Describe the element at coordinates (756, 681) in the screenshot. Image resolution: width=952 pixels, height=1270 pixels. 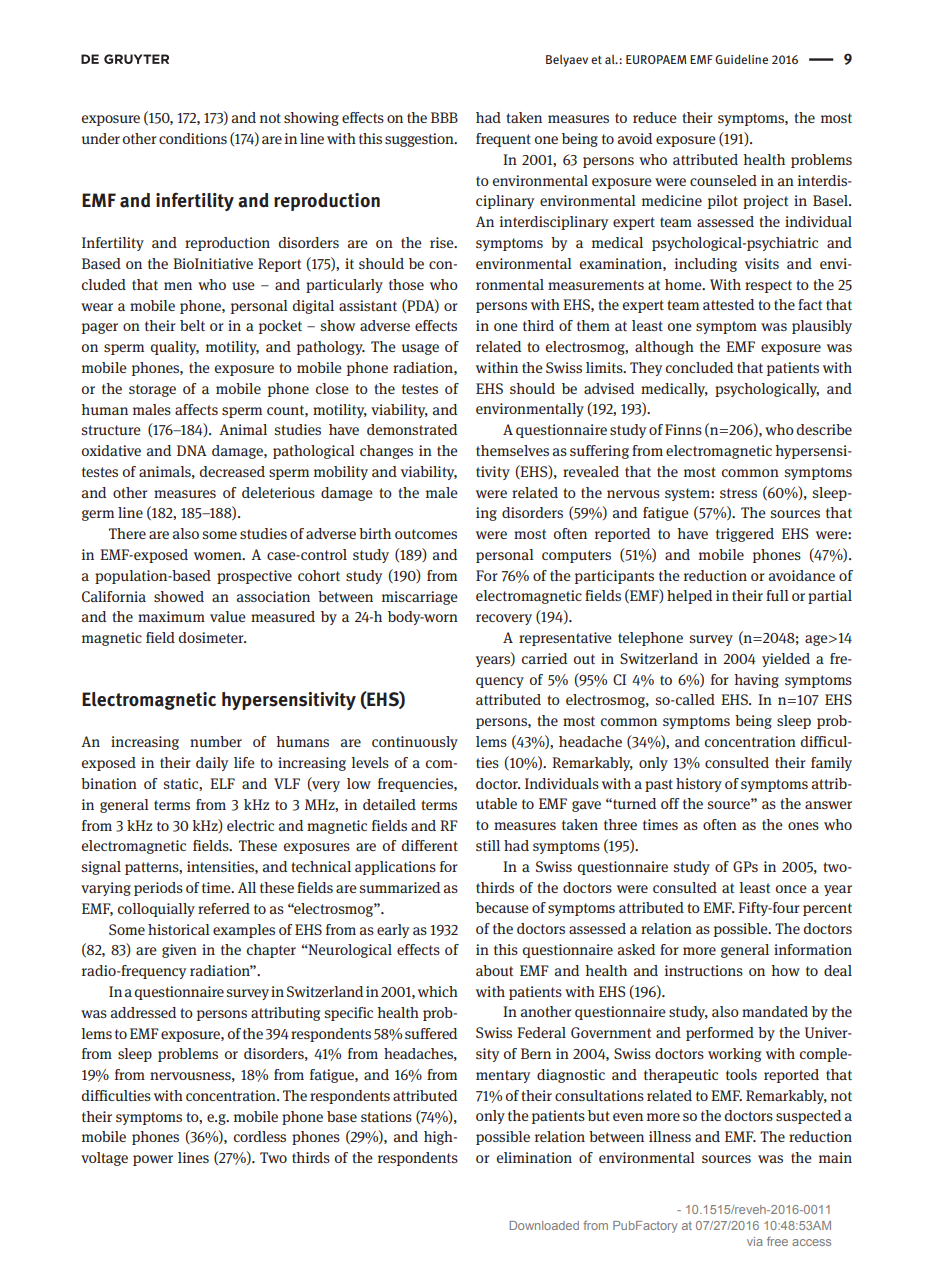
I see `having` at that location.
